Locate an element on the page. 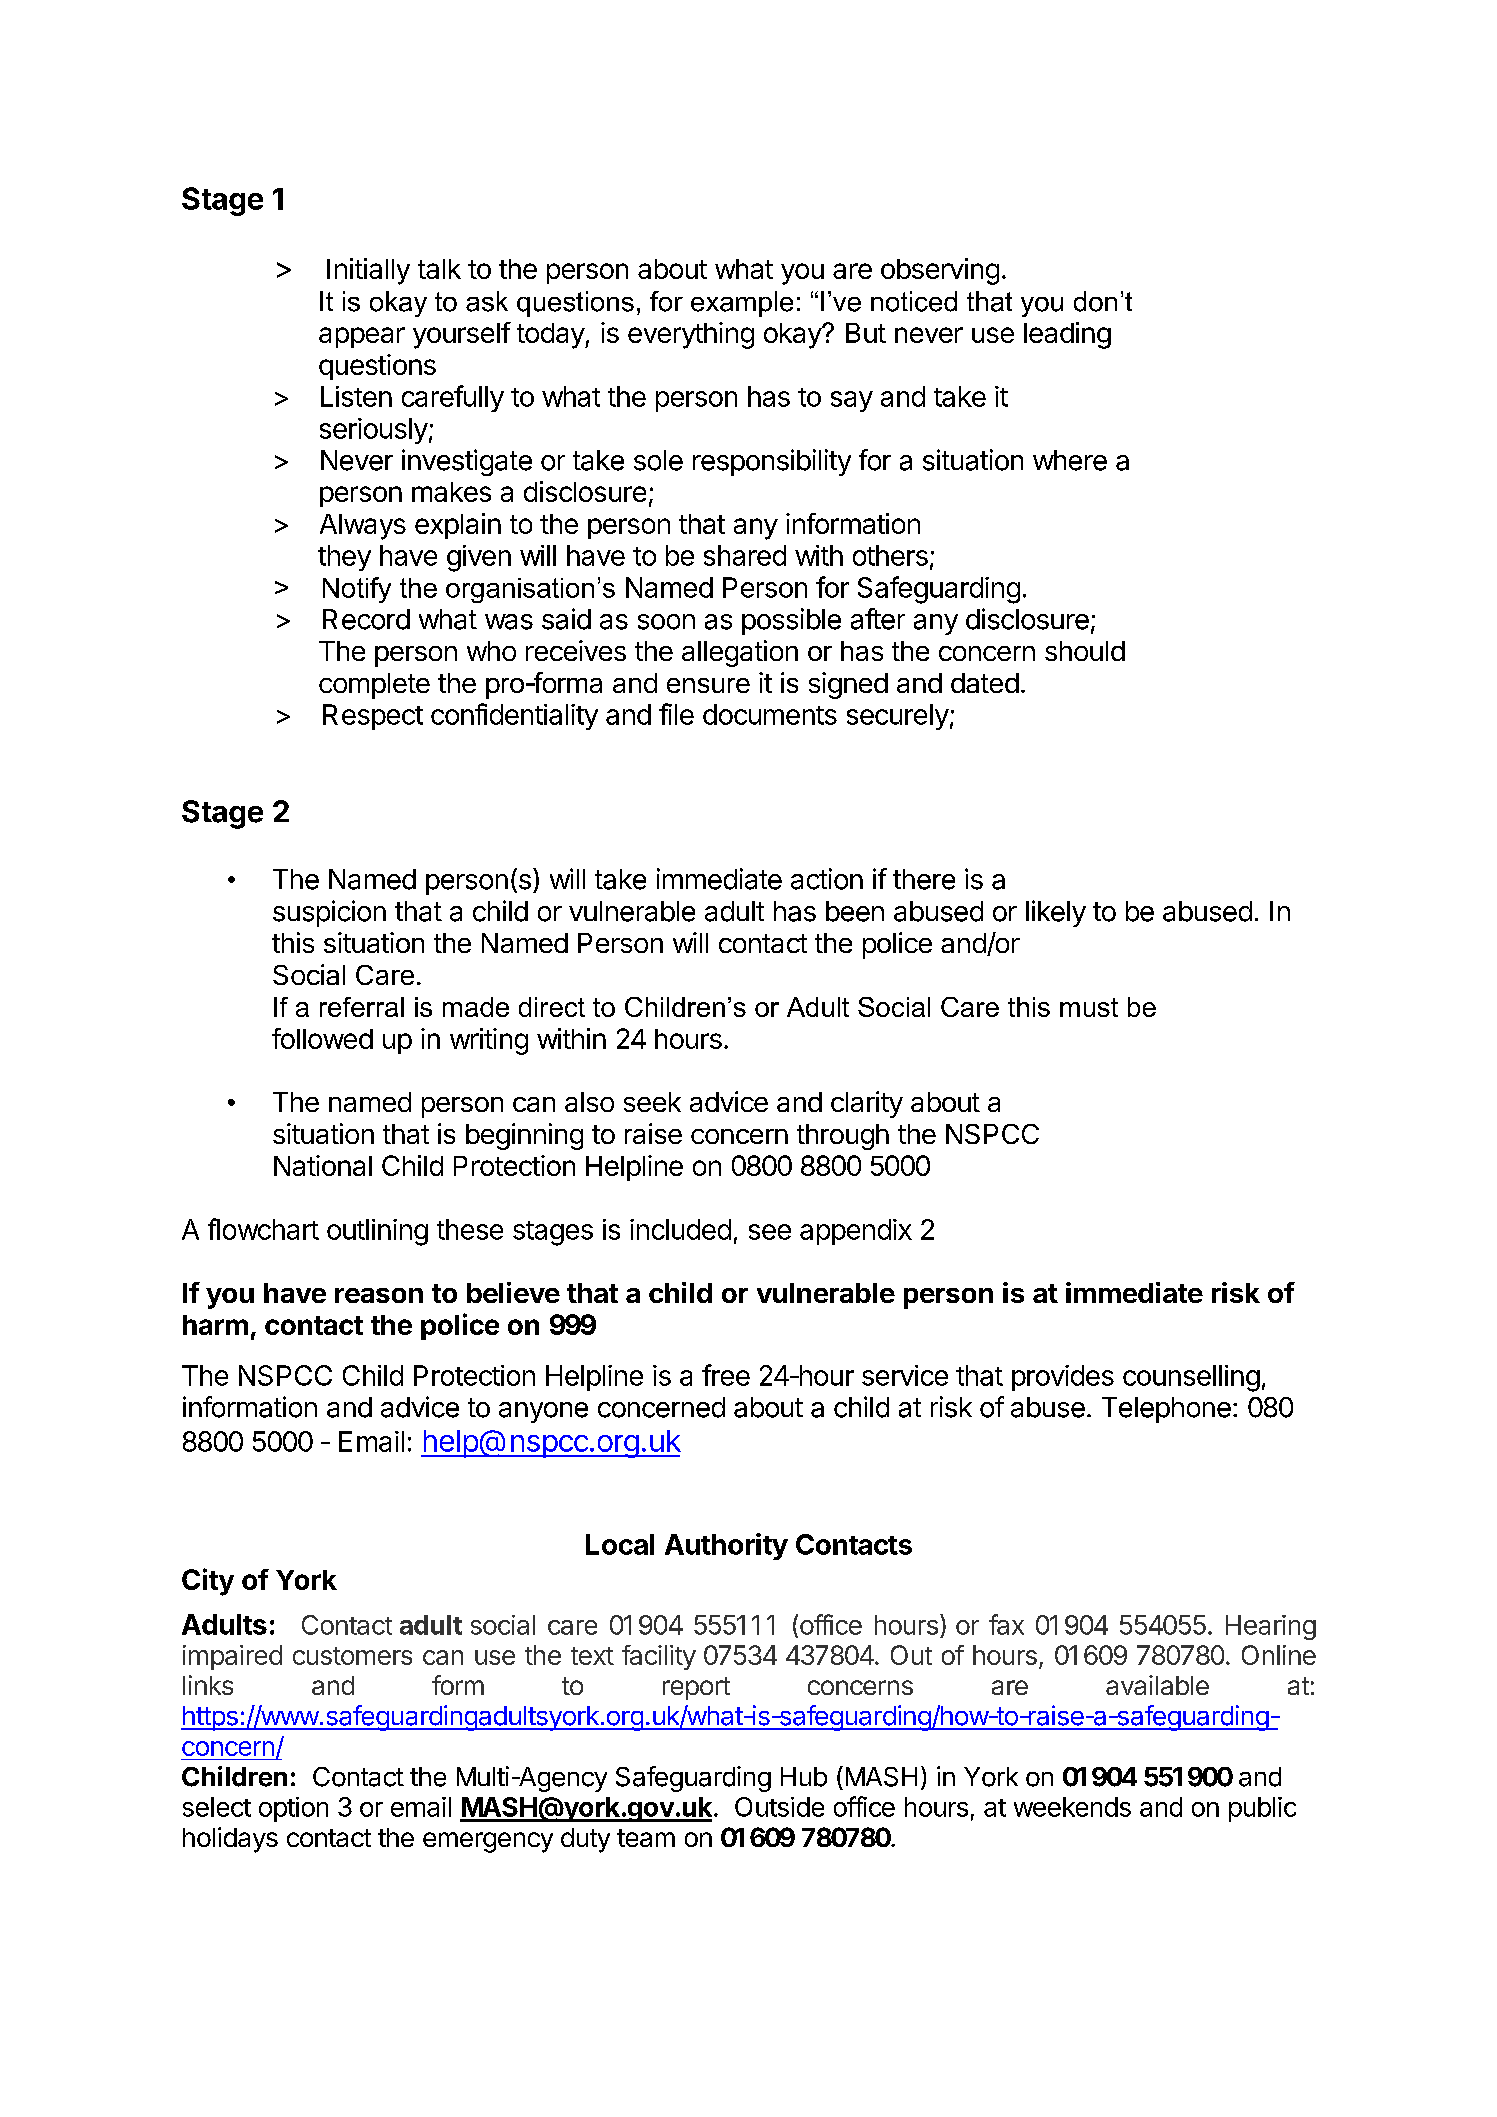 This page has width=1497, height=2117. appear is located at coordinates (362, 337).
